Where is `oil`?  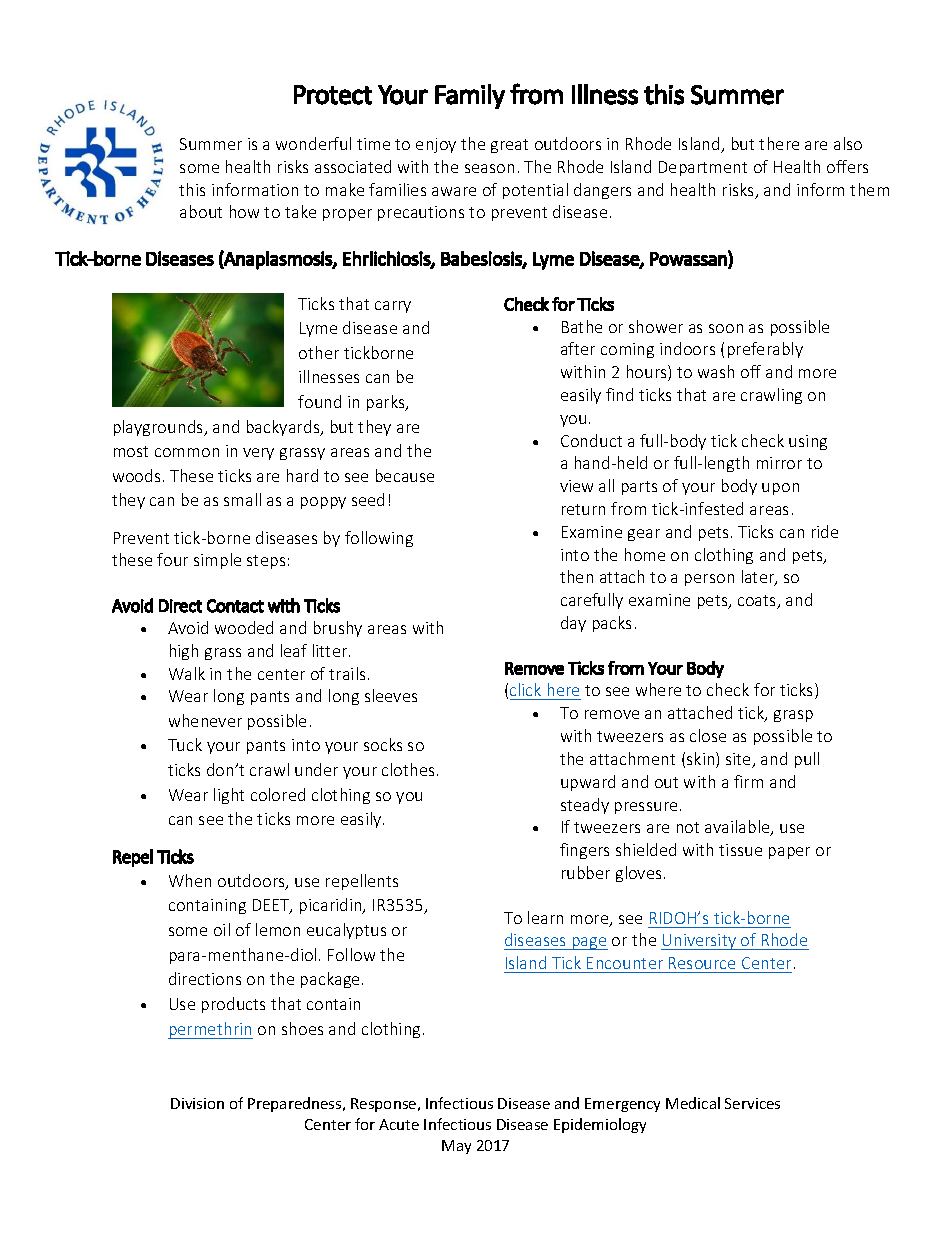 oil is located at coordinates (222, 929).
